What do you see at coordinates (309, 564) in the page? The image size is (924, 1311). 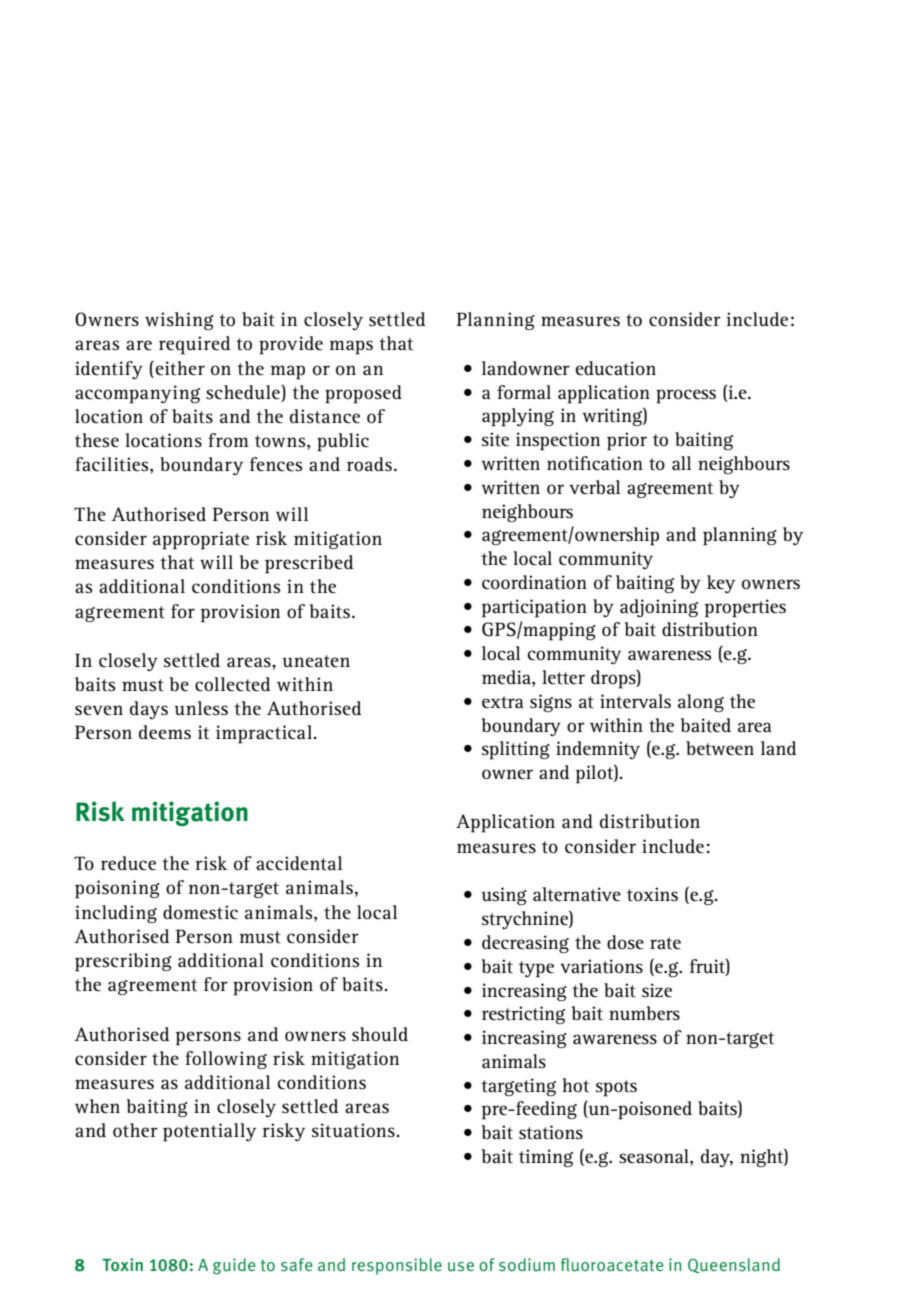 I see `prescribed` at bounding box center [309, 564].
